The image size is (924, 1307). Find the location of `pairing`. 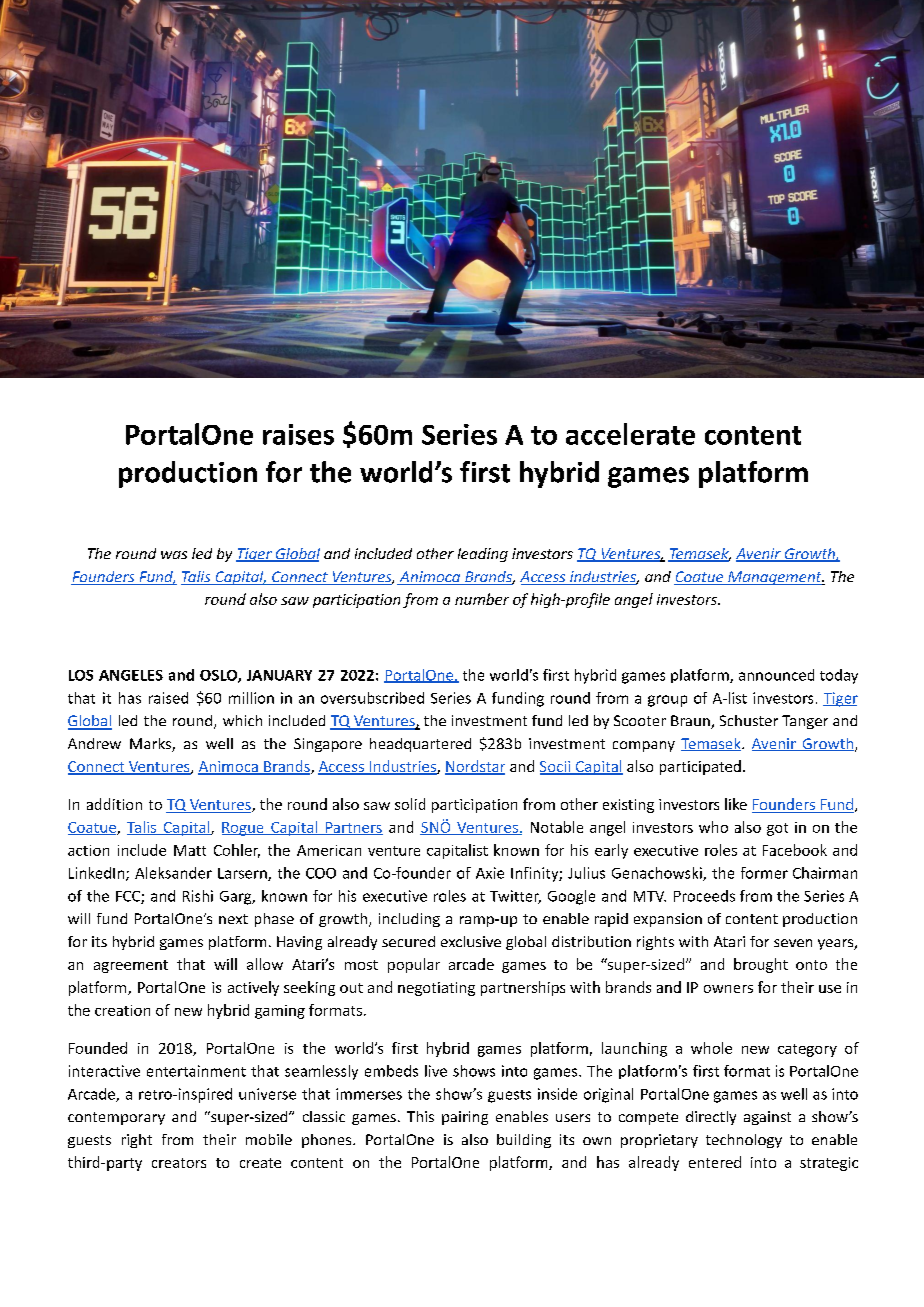

pairing is located at coordinates (465, 1118).
